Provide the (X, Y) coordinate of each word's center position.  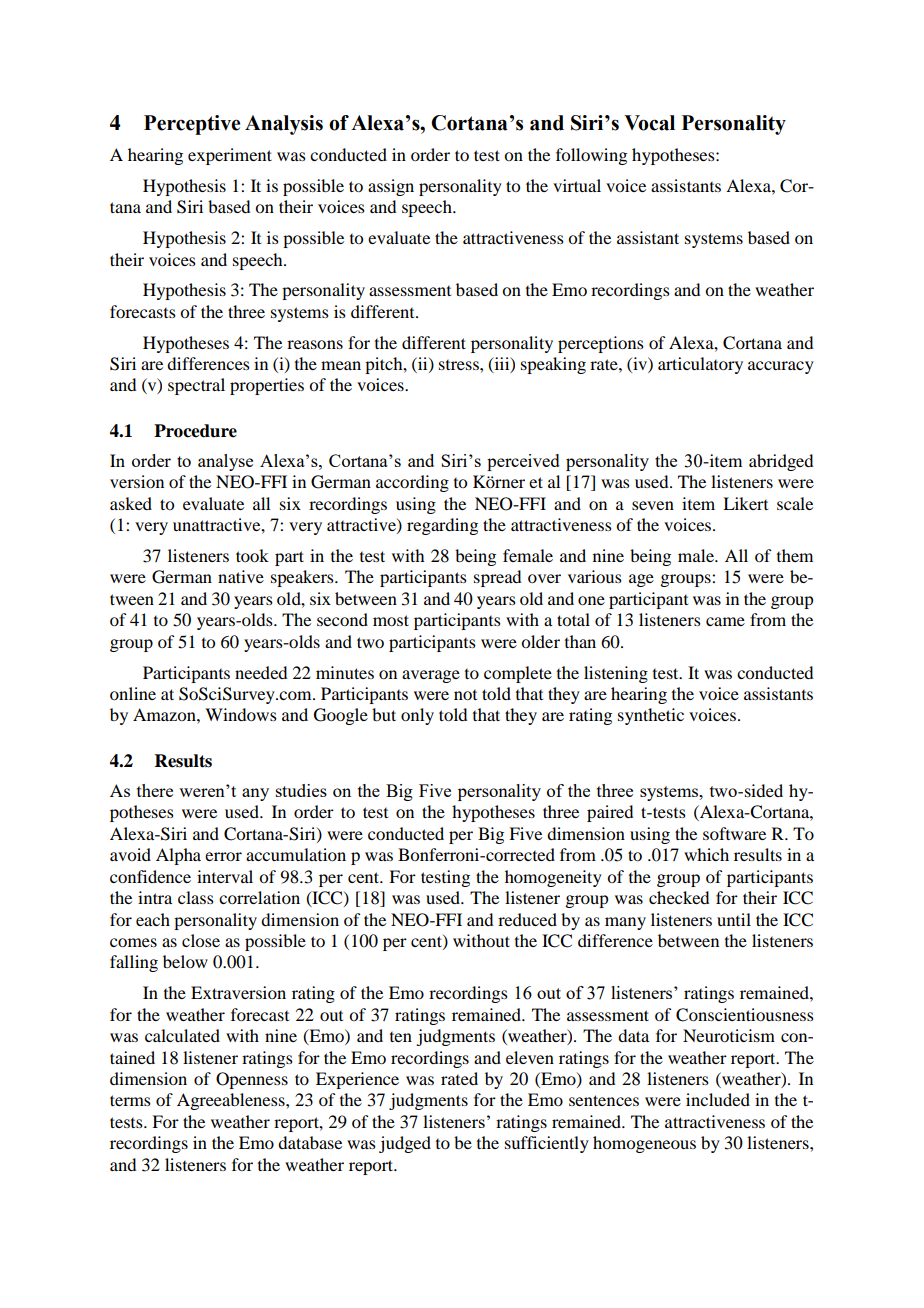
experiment (230, 156)
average (431, 676)
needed (261, 672)
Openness (252, 1080)
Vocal (649, 123)
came (725, 621)
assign (391, 187)
